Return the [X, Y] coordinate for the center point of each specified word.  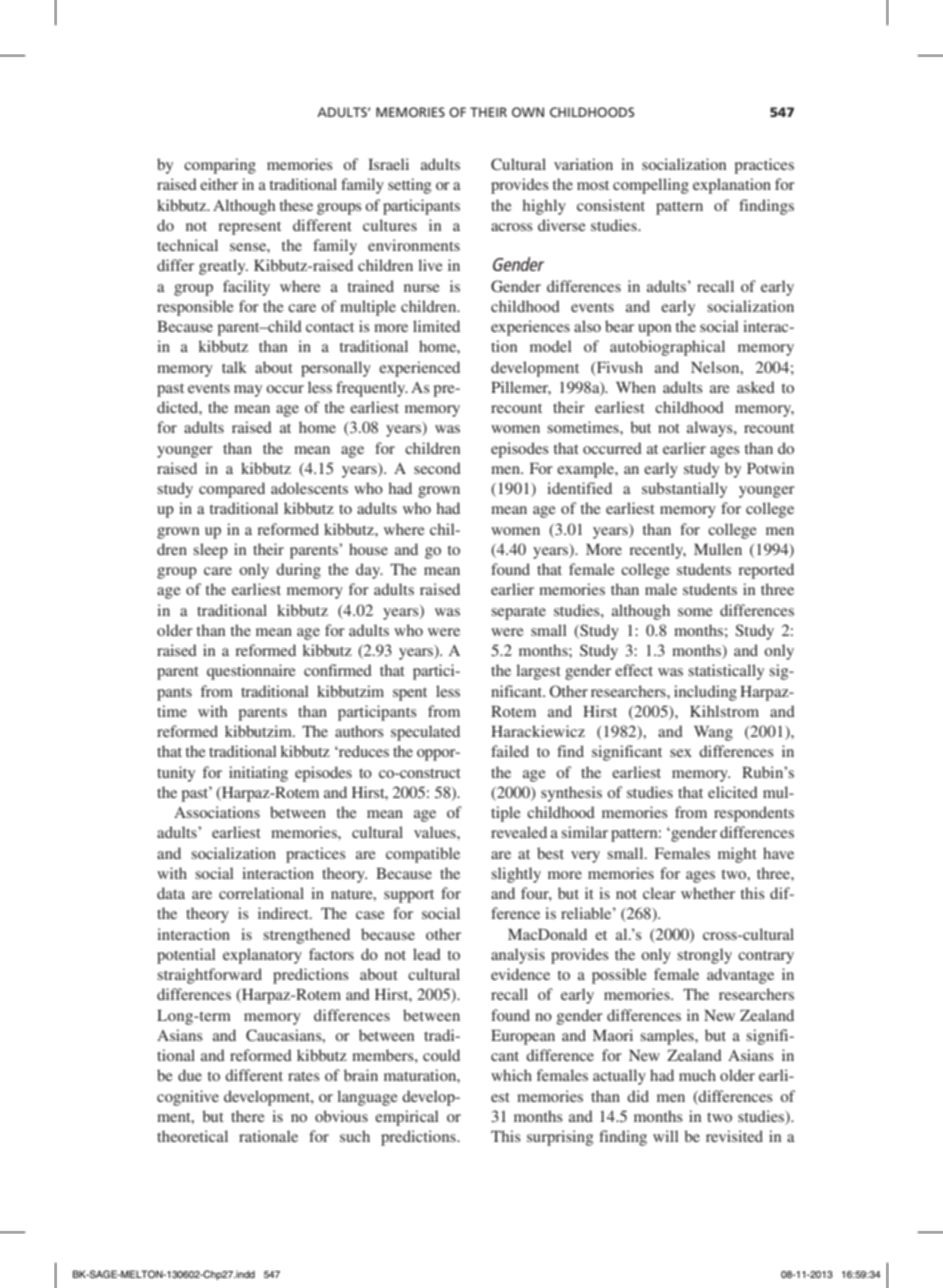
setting [409, 186]
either [219, 184]
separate [518, 613]
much [697, 1075]
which [511, 1075]
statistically [726, 672]
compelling [651, 186]
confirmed [338, 670]
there [248, 1116]
